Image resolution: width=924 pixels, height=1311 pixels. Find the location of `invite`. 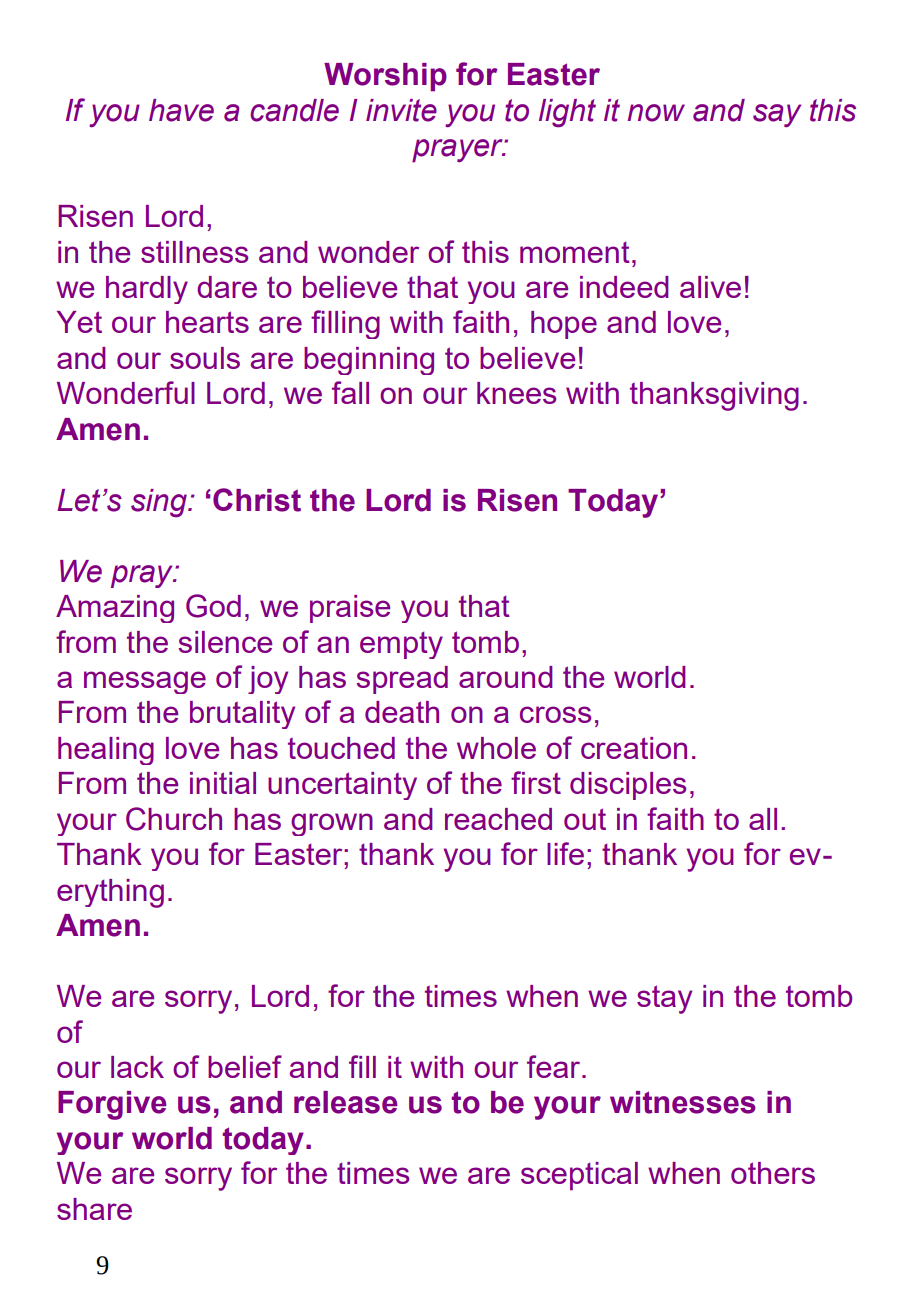

invite is located at coordinates (401, 110).
